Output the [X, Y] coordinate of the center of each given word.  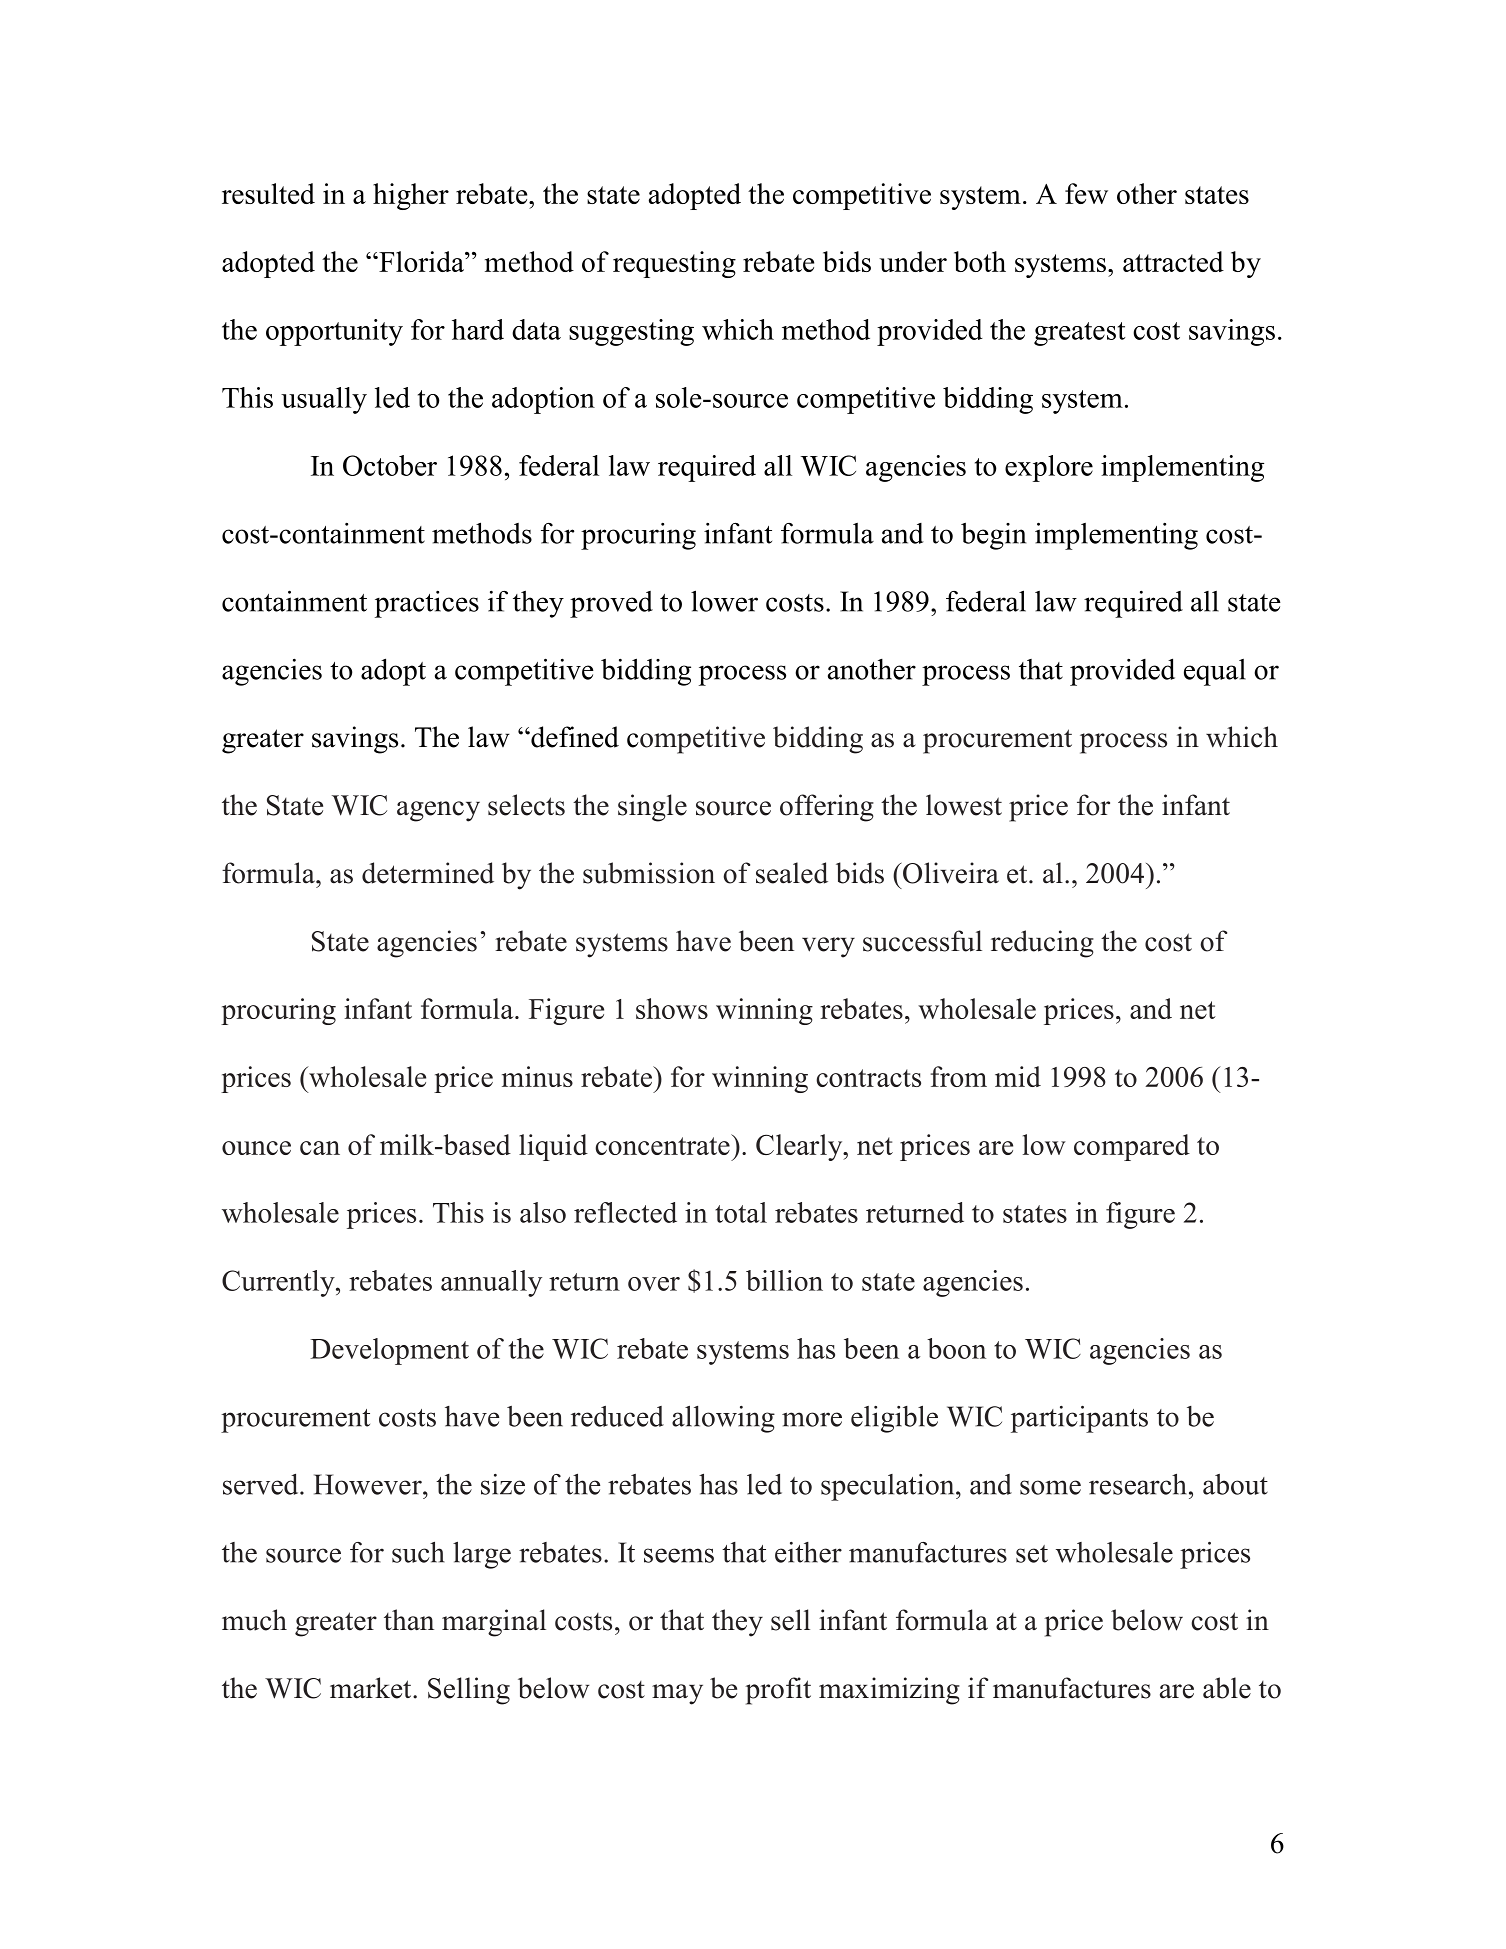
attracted [1173, 261]
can [320, 1148]
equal [1215, 672]
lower [724, 601]
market [372, 1688]
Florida [421, 261]
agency [438, 811]
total [741, 1212]
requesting [674, 264]
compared [1132, 1147]
